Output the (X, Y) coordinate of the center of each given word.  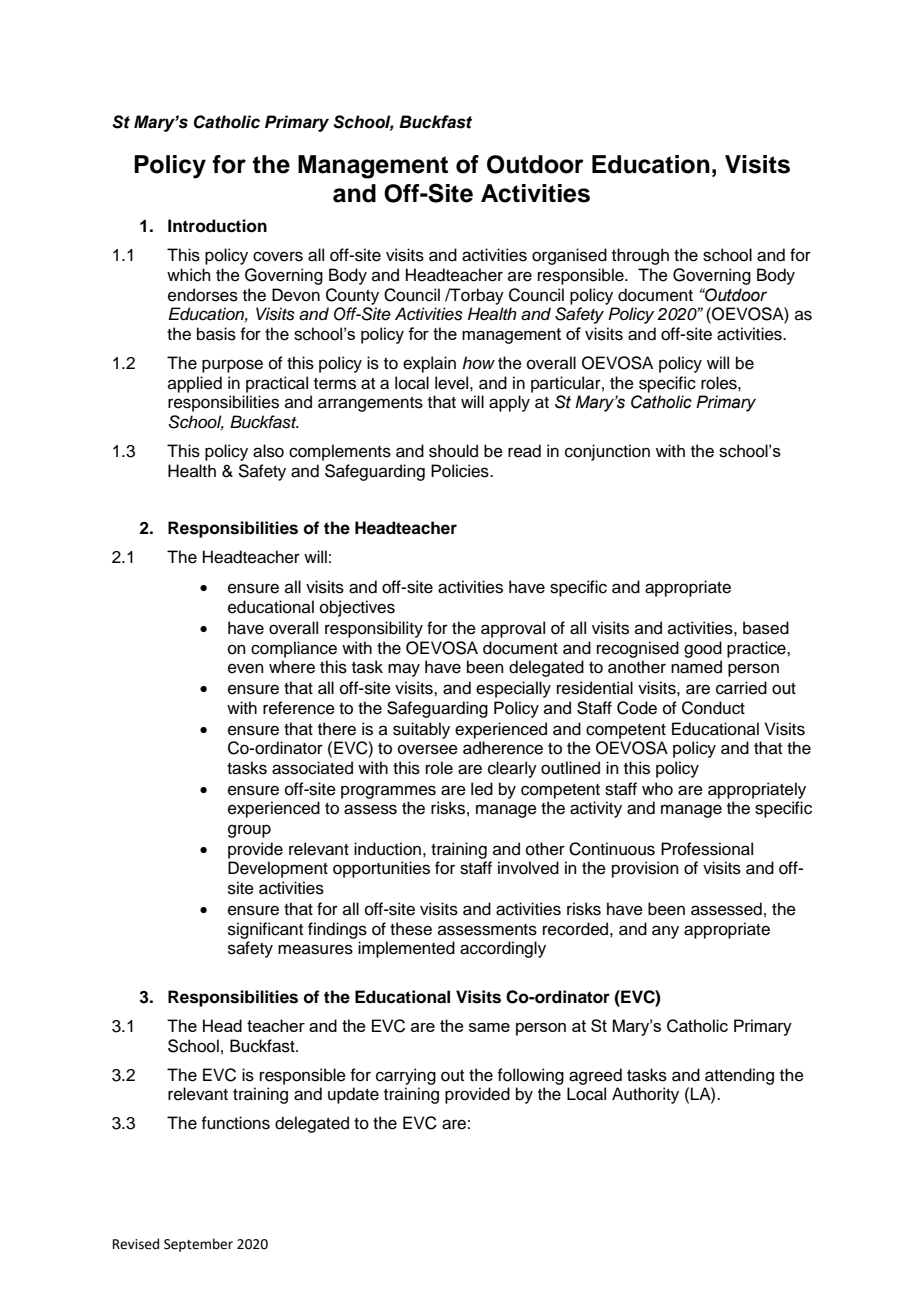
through (640, 256)
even (246, 668)
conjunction (607, 452)
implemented (406, 949)
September (198, 1245)
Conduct (713, 708)
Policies (461, 471)
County (352, 296)
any (665, 932)
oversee (428, 749)
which (189, 275)
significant (265, 930)
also (268, 451)
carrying (406, 1076)
